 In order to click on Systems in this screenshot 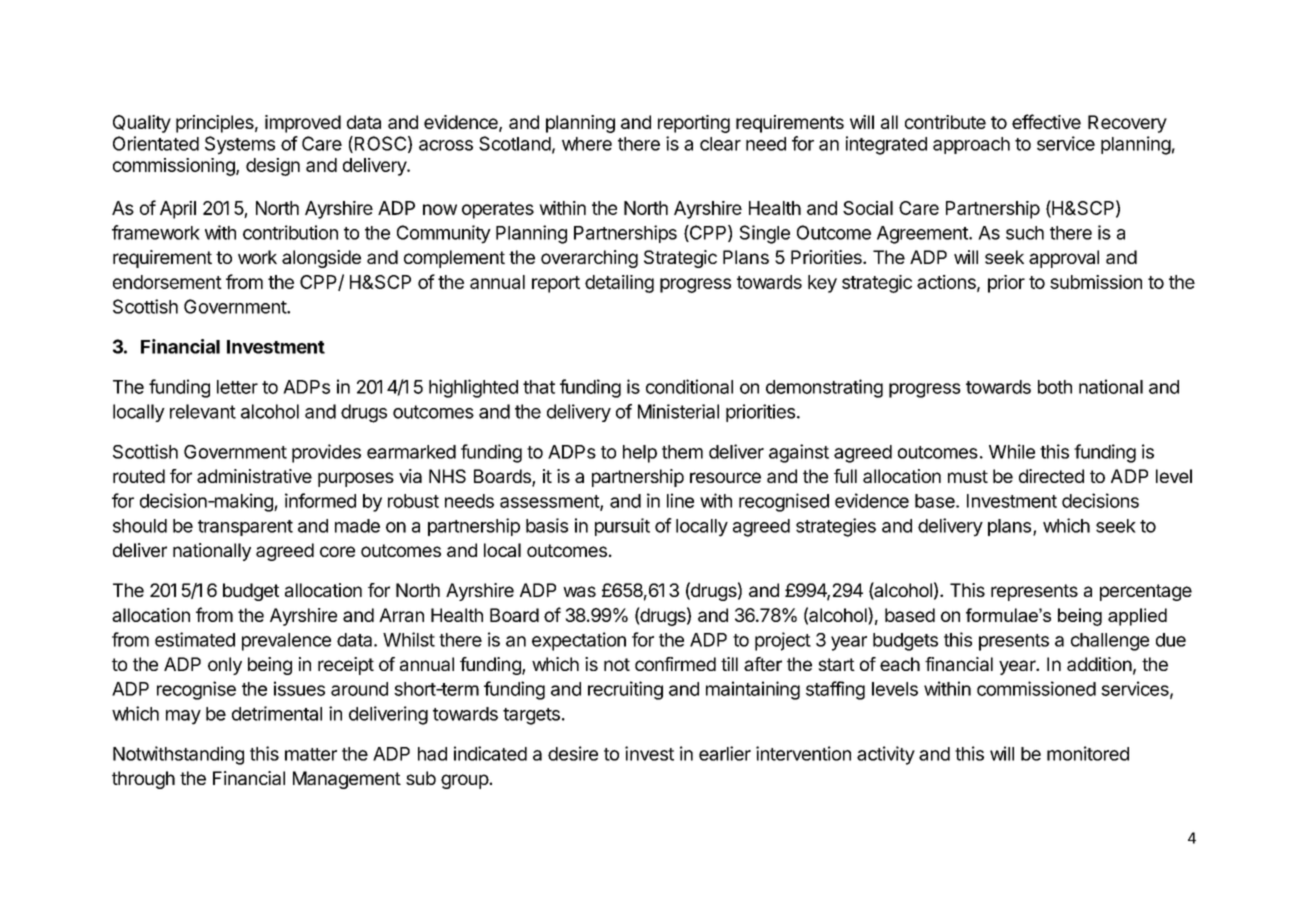, I will do `click(240, 145)`.
